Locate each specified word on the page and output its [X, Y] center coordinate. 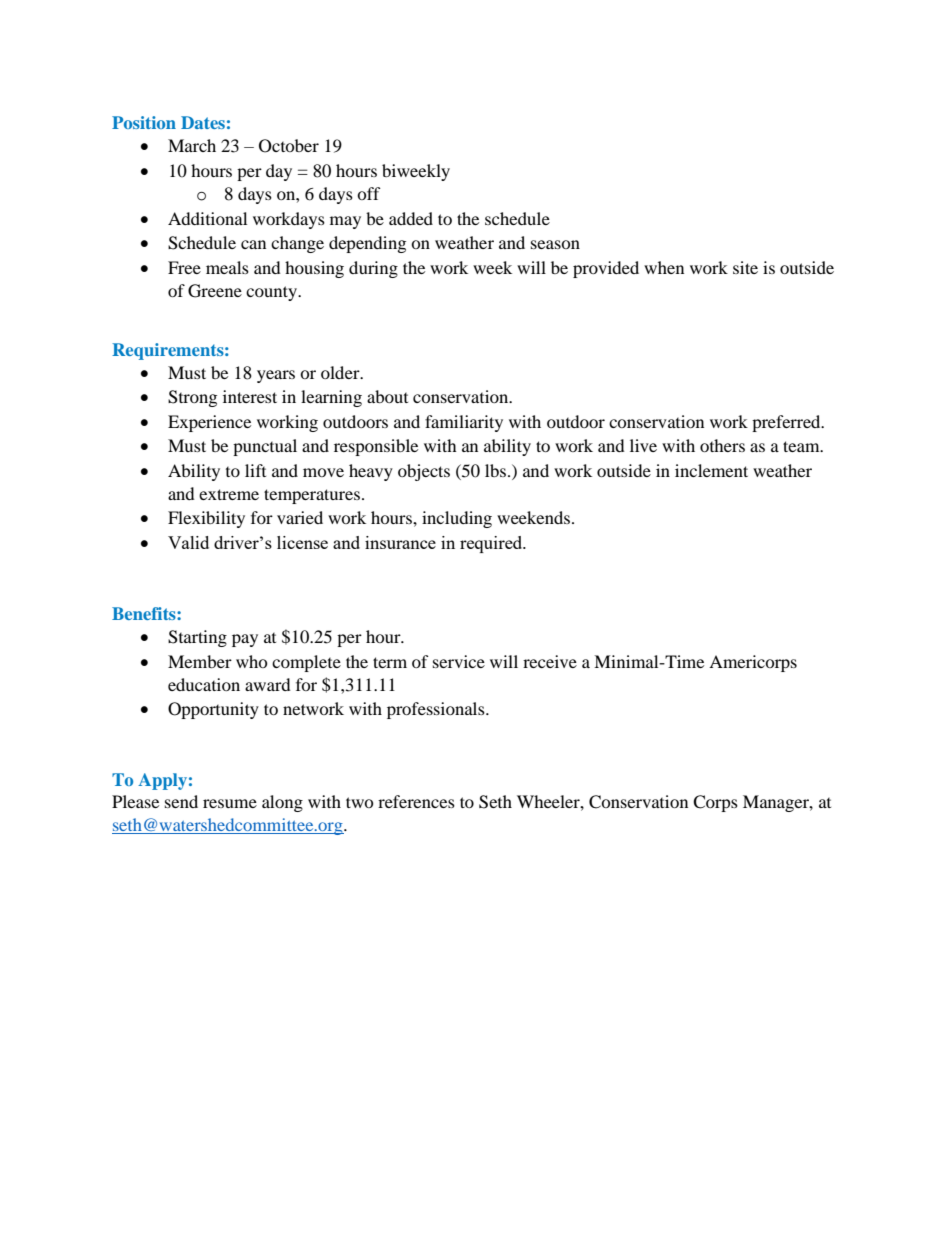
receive [550, 661]
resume [230, 803]
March [192, 145]
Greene [215, 291]
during [373, 269]
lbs [495, 470]
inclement [711, 470]
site [745, 267]
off [369, 193]
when [664, 267]
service [459, 661]
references [416, 801]
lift [255, 470]
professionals [437, 710]
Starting [197, 638]
